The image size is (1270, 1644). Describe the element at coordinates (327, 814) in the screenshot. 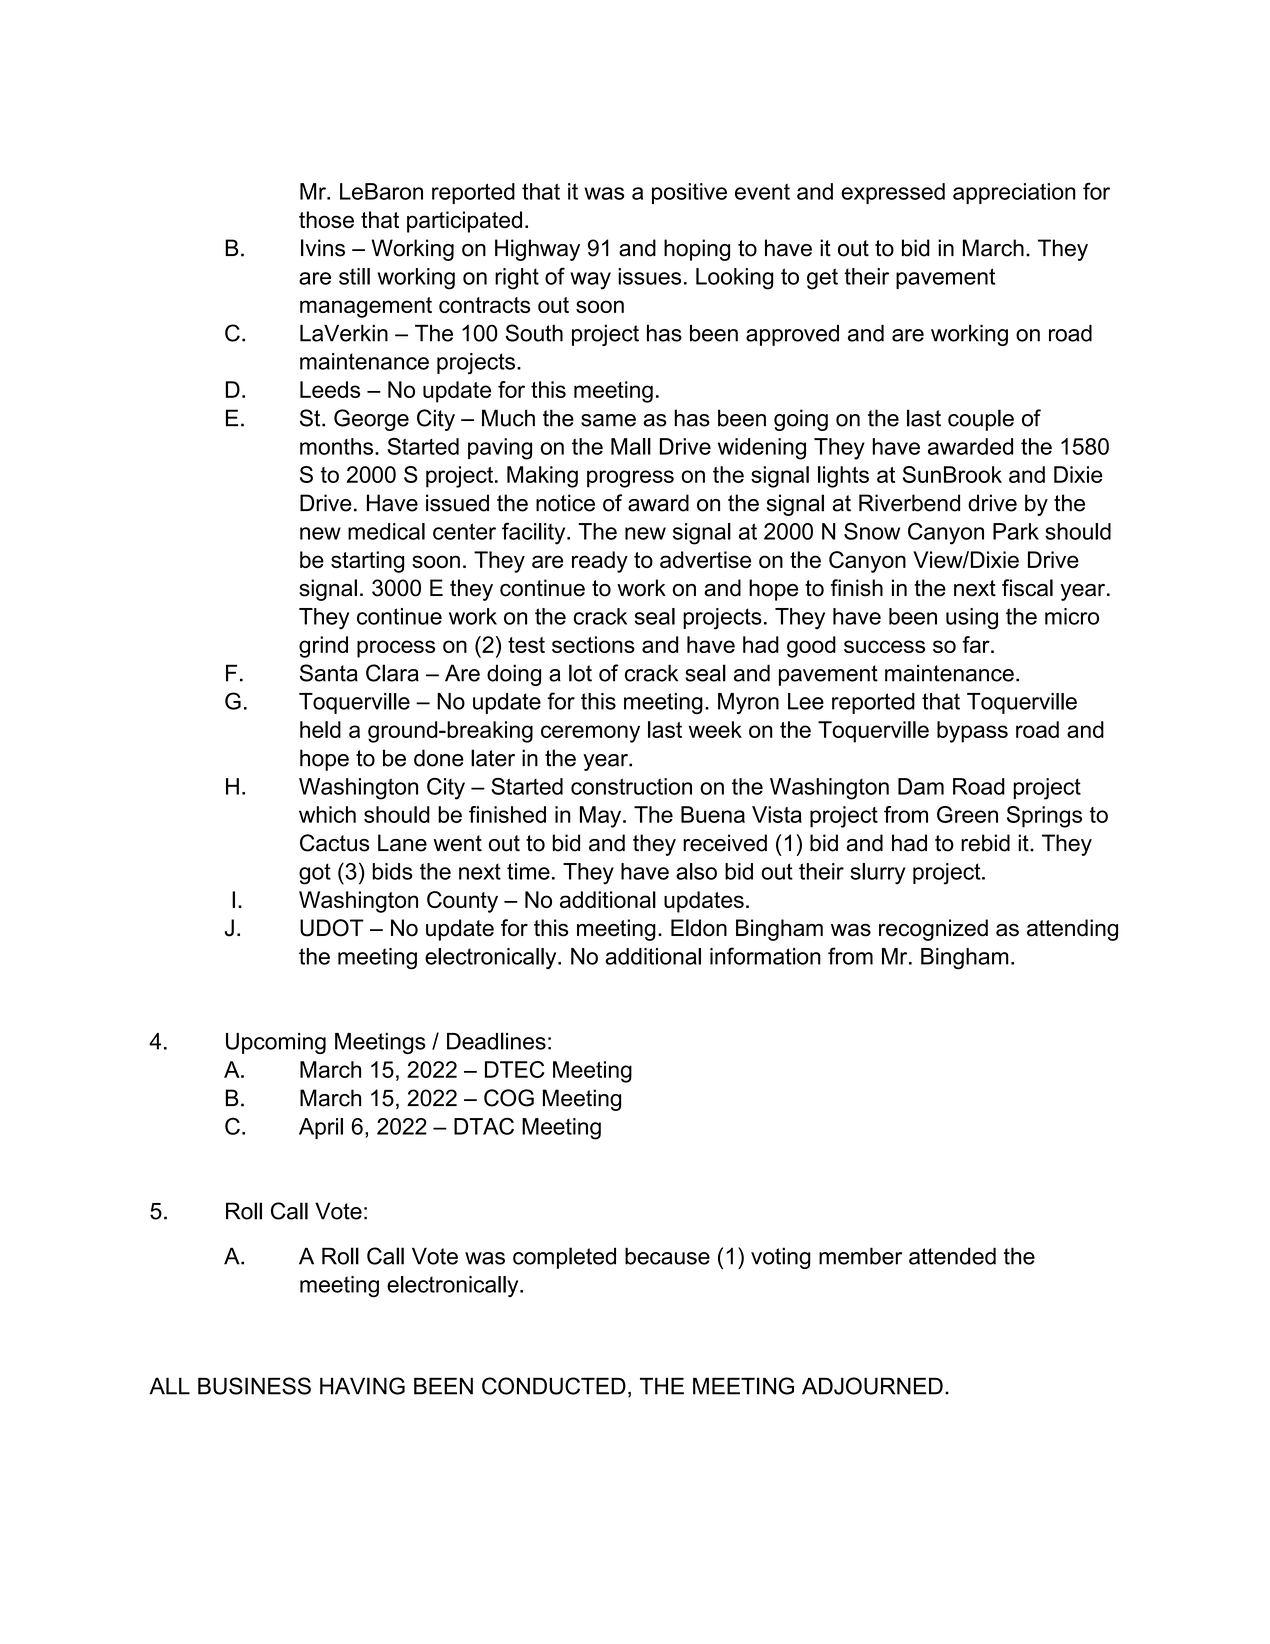

I see `which` at that location.
